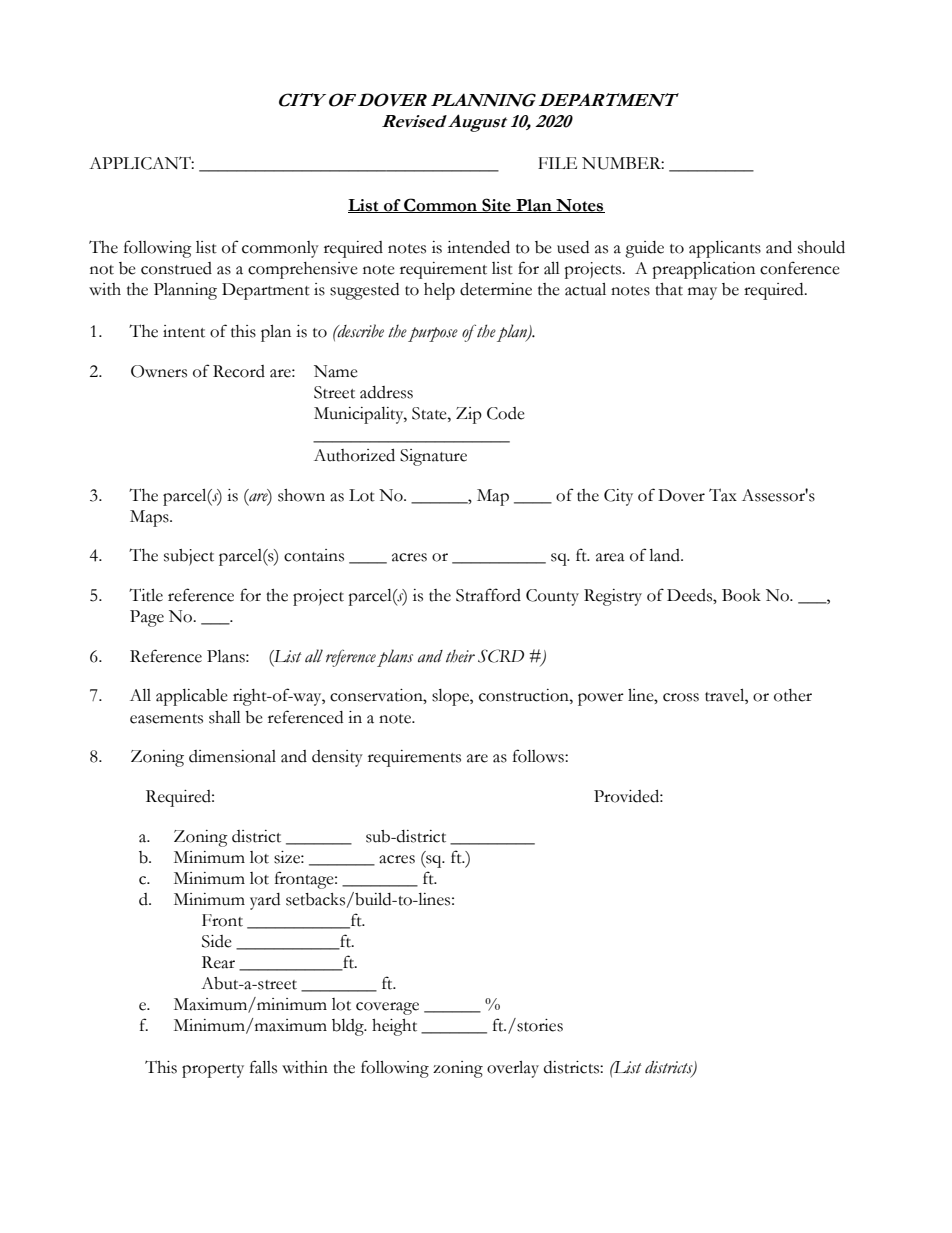 This image has height=1233, width=952. What do you see at coordinates (176, 268) in the image?
I see `construed` at bounding box center [176, 268].
